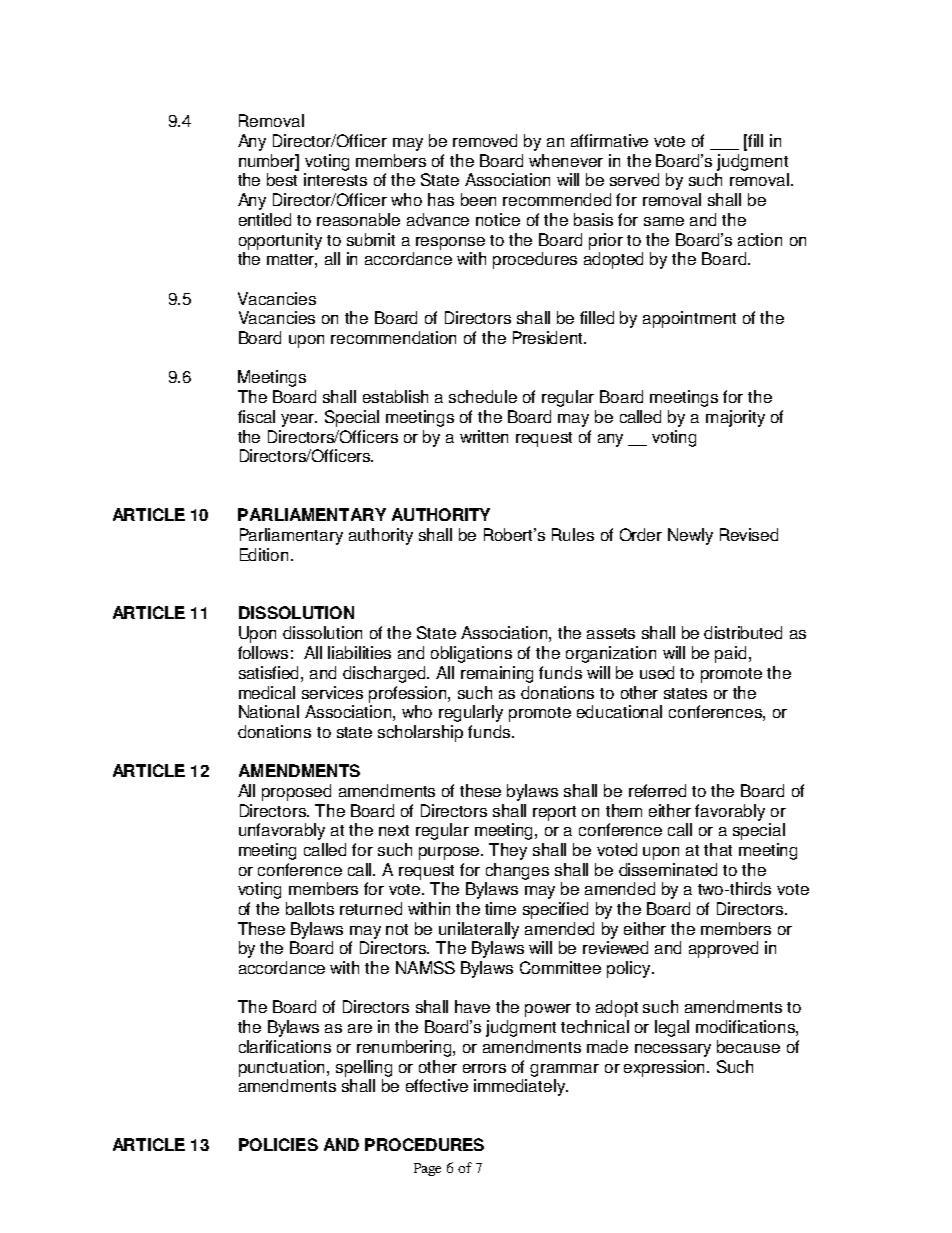 This screenshot has height=1233, width=952. What do you see at coordinates (484, 436) in the screenshot?
I see `written` at bounding box center [484, 436].
